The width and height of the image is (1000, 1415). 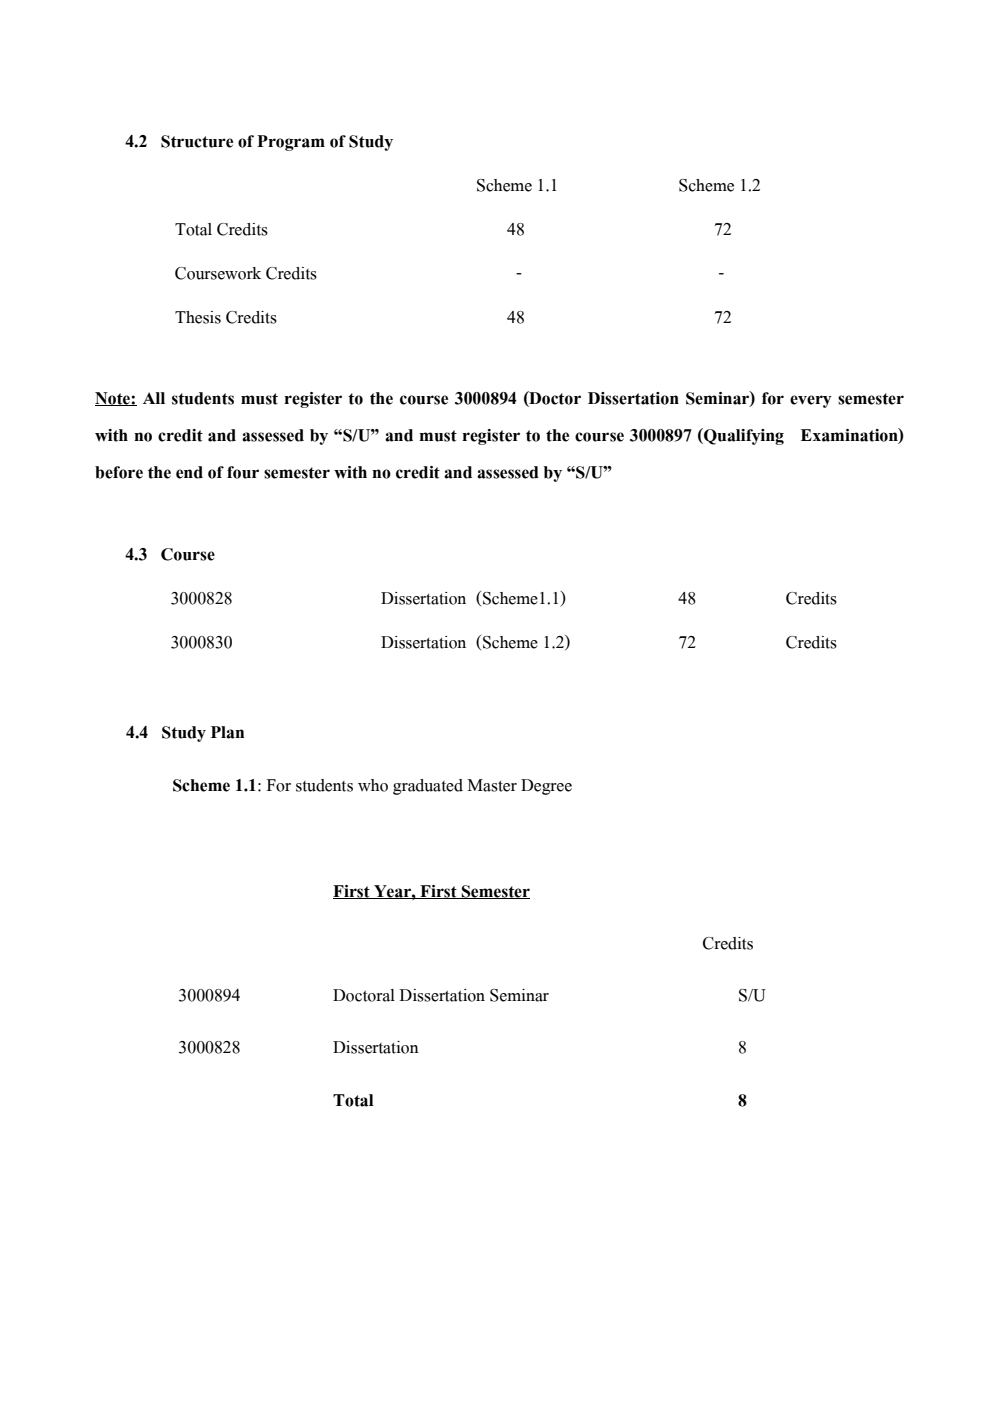 I want to click on Thesis, so click(x=198, y=317).
